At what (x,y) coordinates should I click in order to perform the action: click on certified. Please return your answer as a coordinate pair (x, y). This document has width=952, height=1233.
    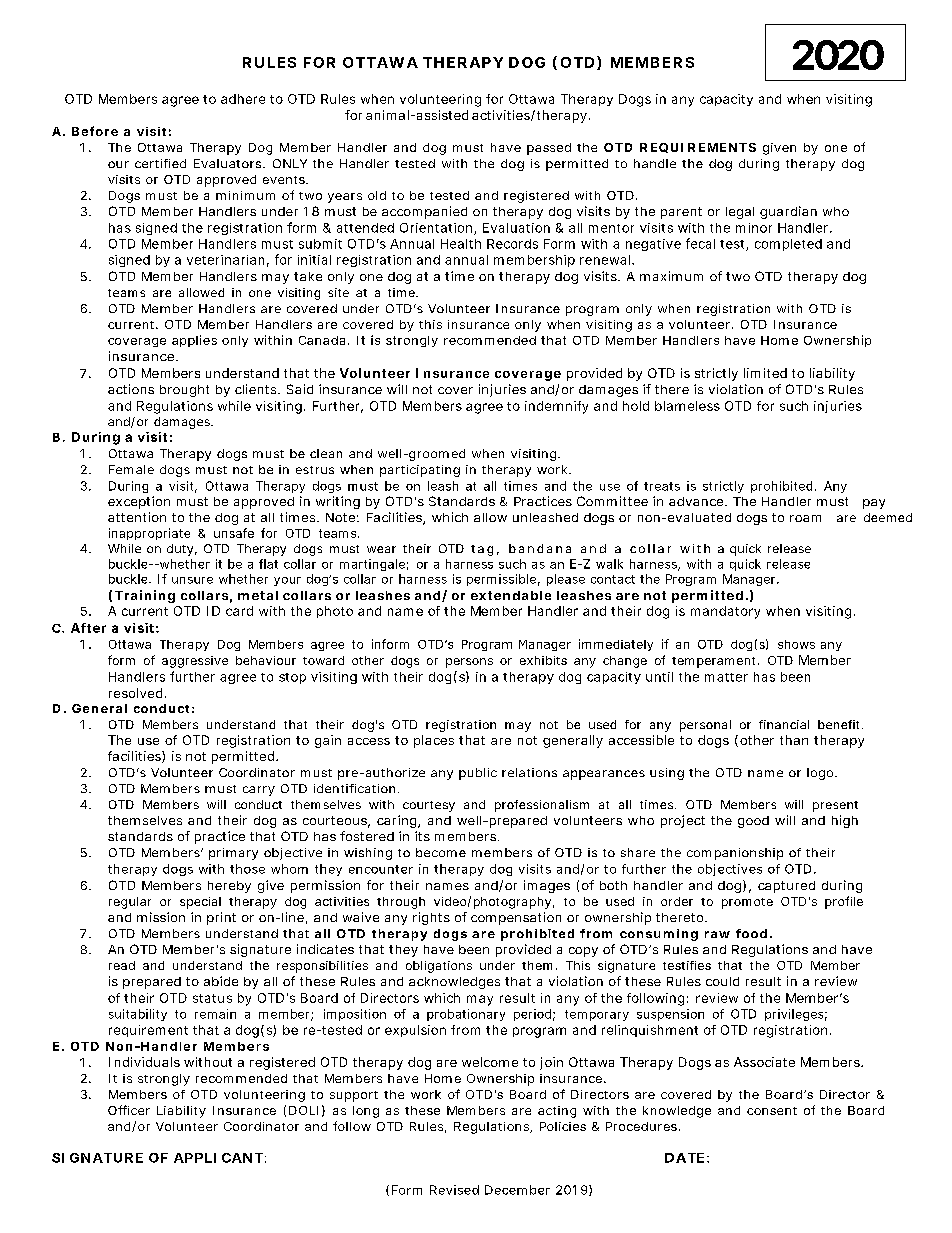
    Looking at the image, I should click on (160, 163).
